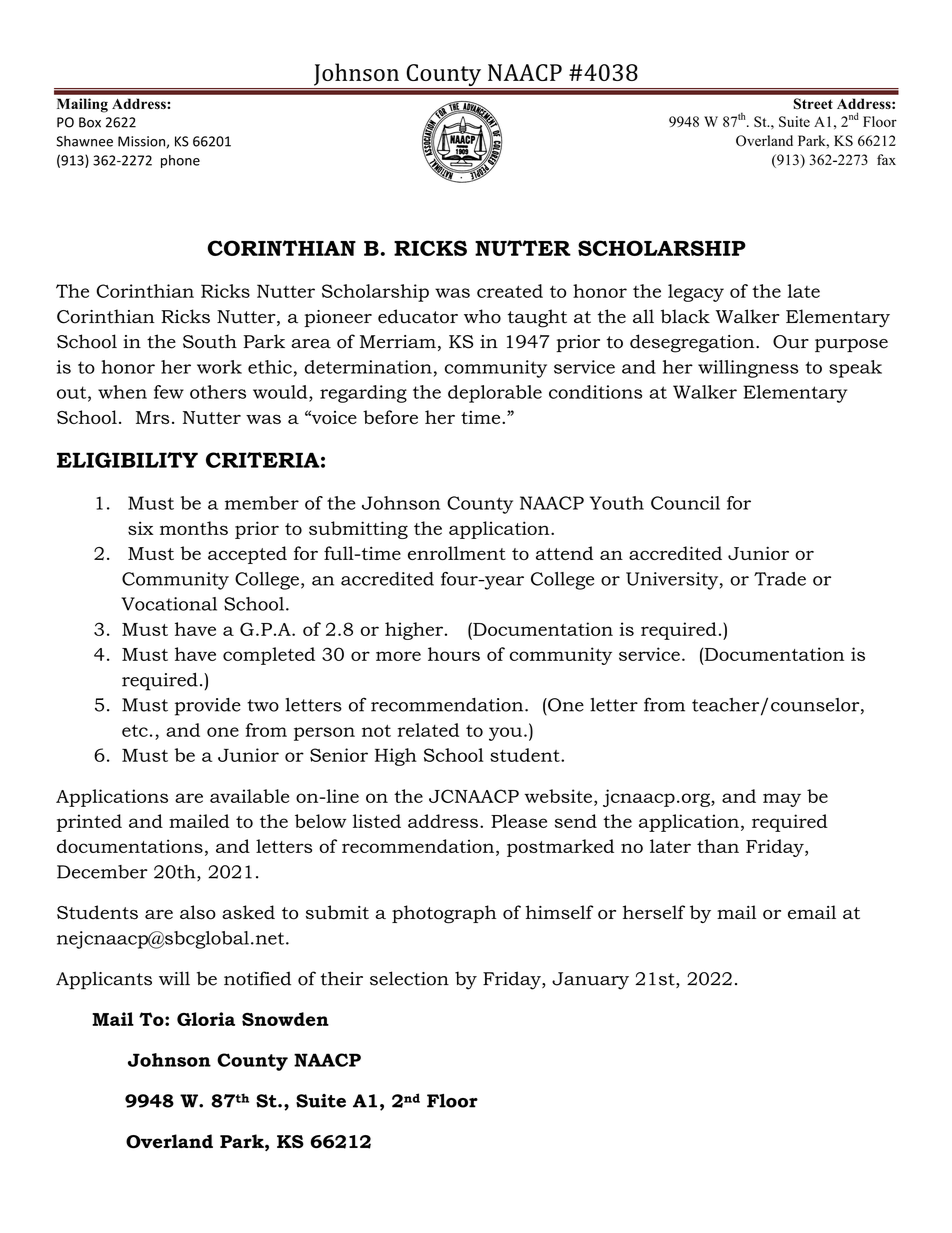  What do you see at coordinates (782, 800) in the page?
I see `may` at bounding box center [782, 800].
